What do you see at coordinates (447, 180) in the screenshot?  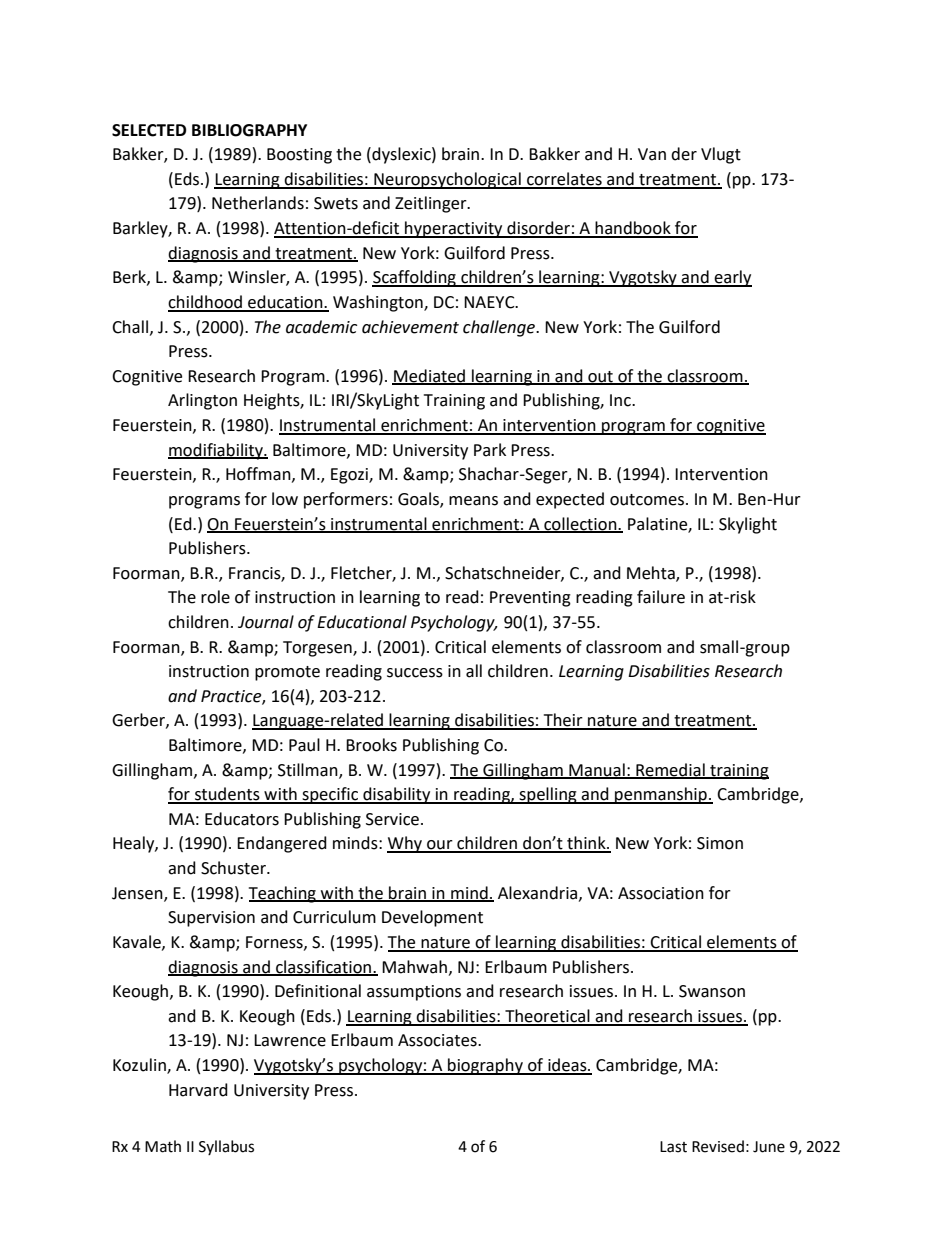 I see `Neuropsychological` at bounding box center [447, 180].
